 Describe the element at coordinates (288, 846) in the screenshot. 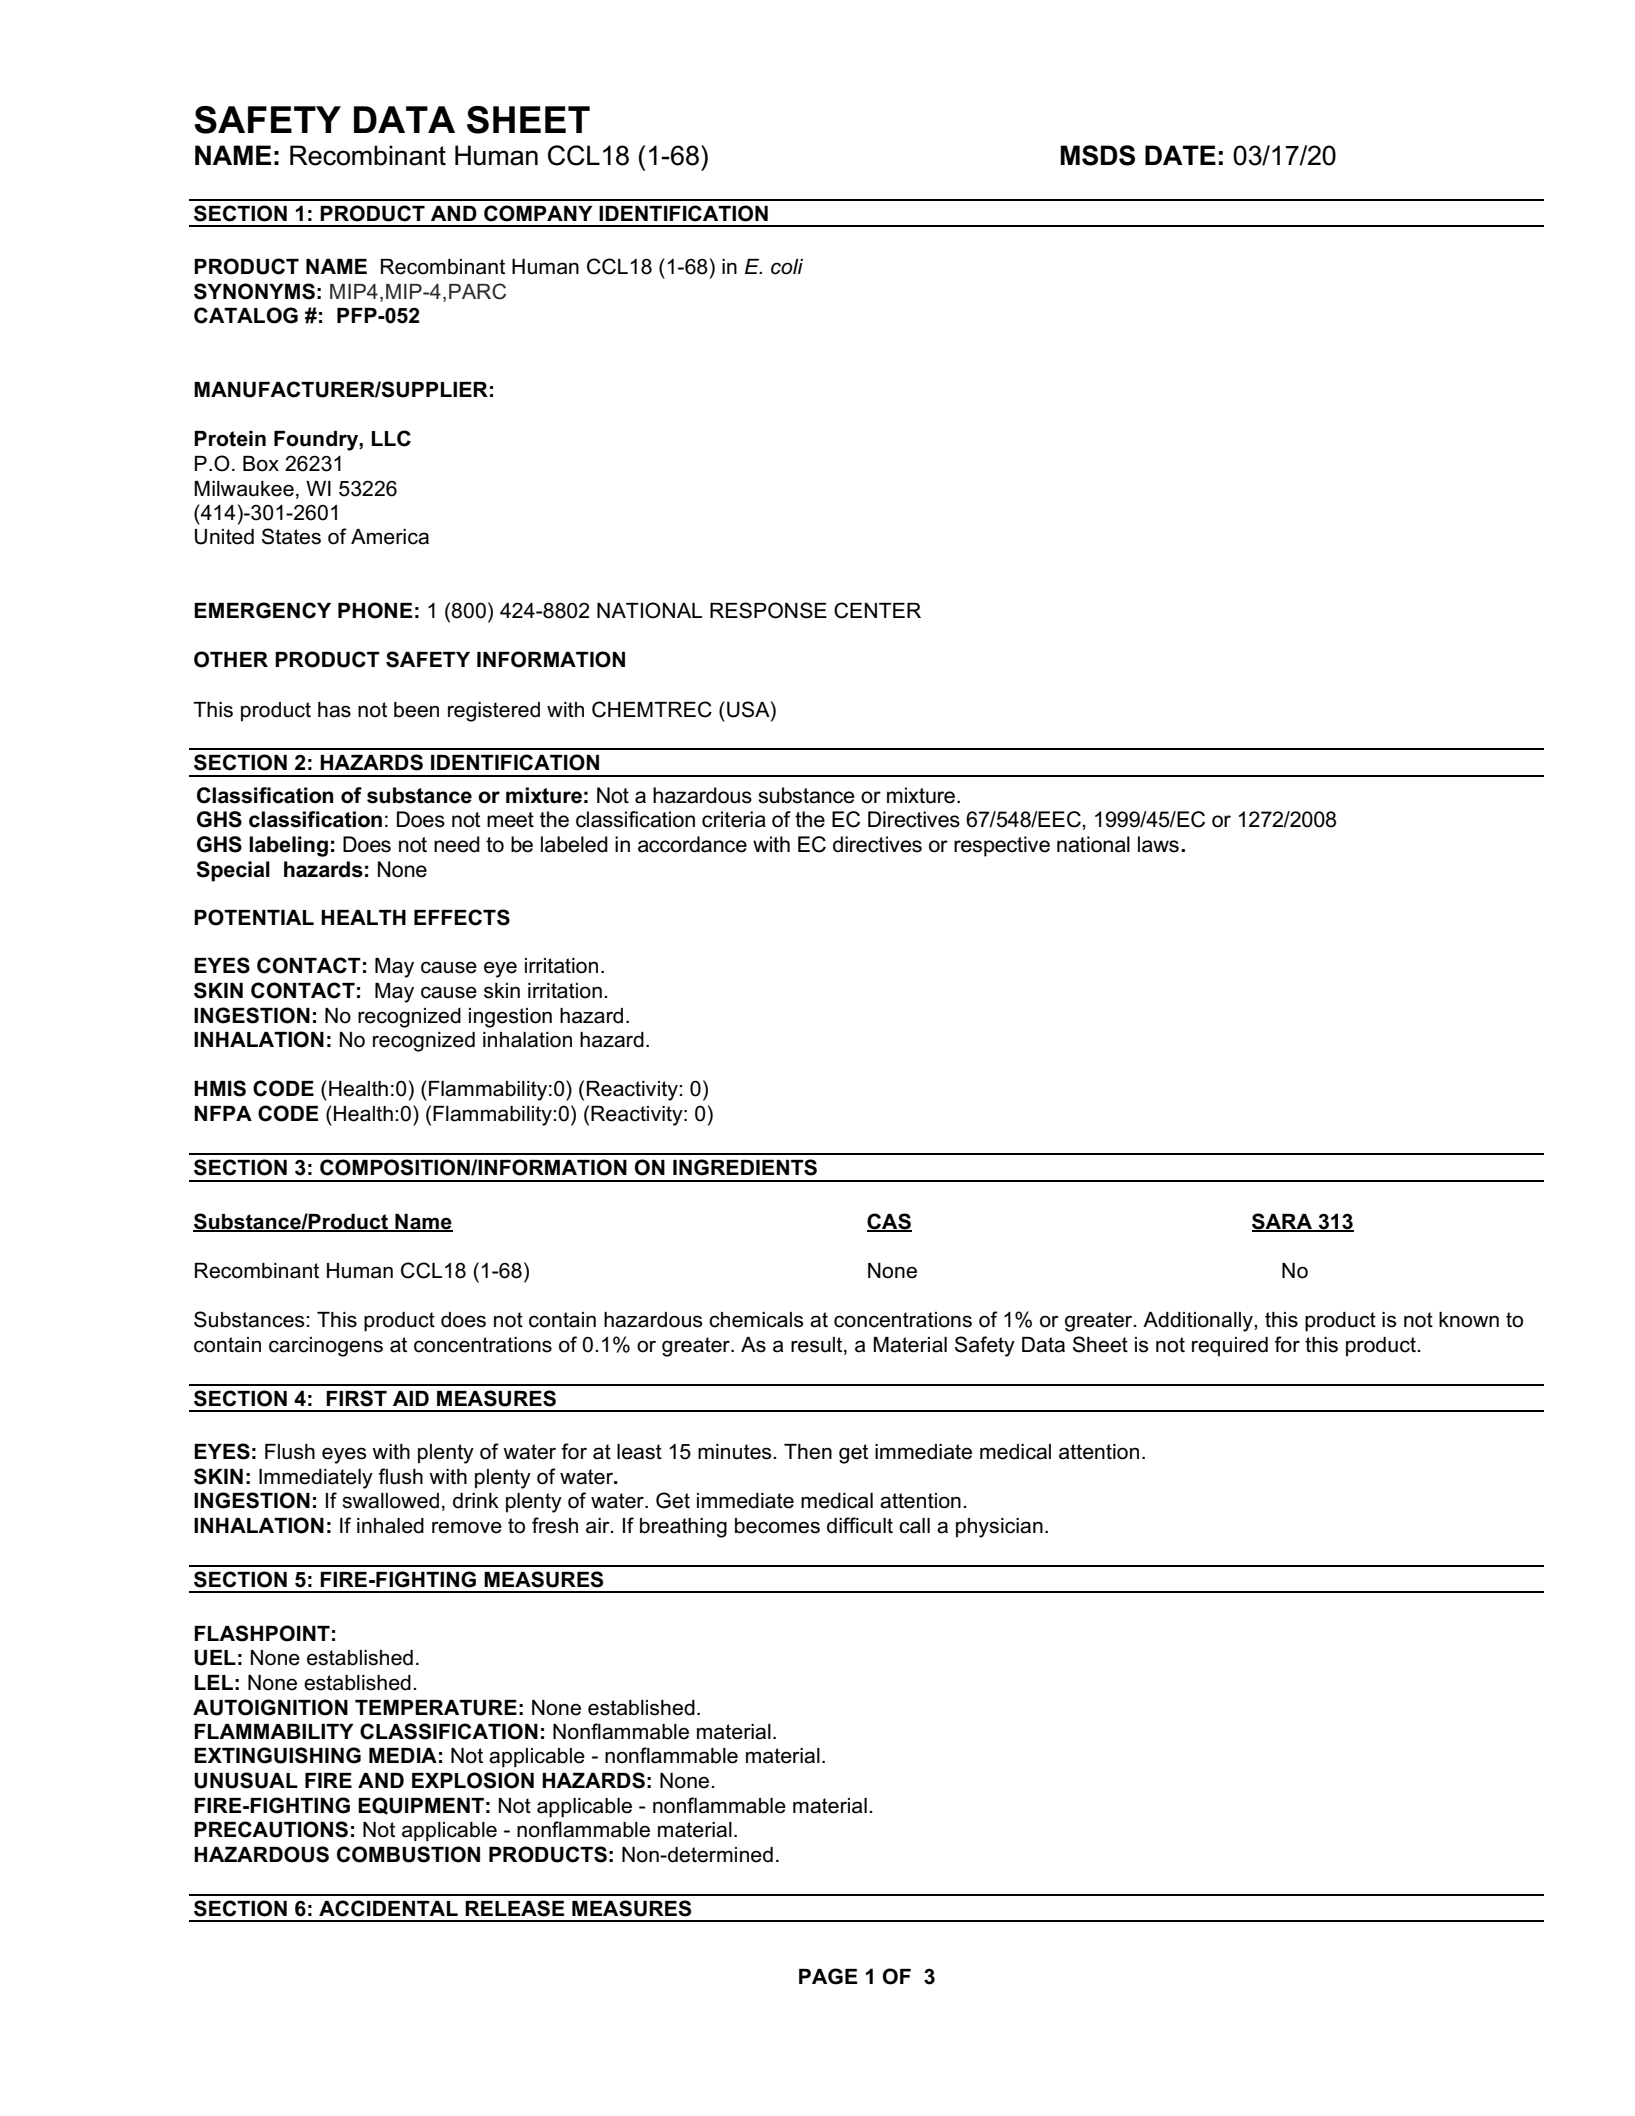

I see `labeling` at that location.
